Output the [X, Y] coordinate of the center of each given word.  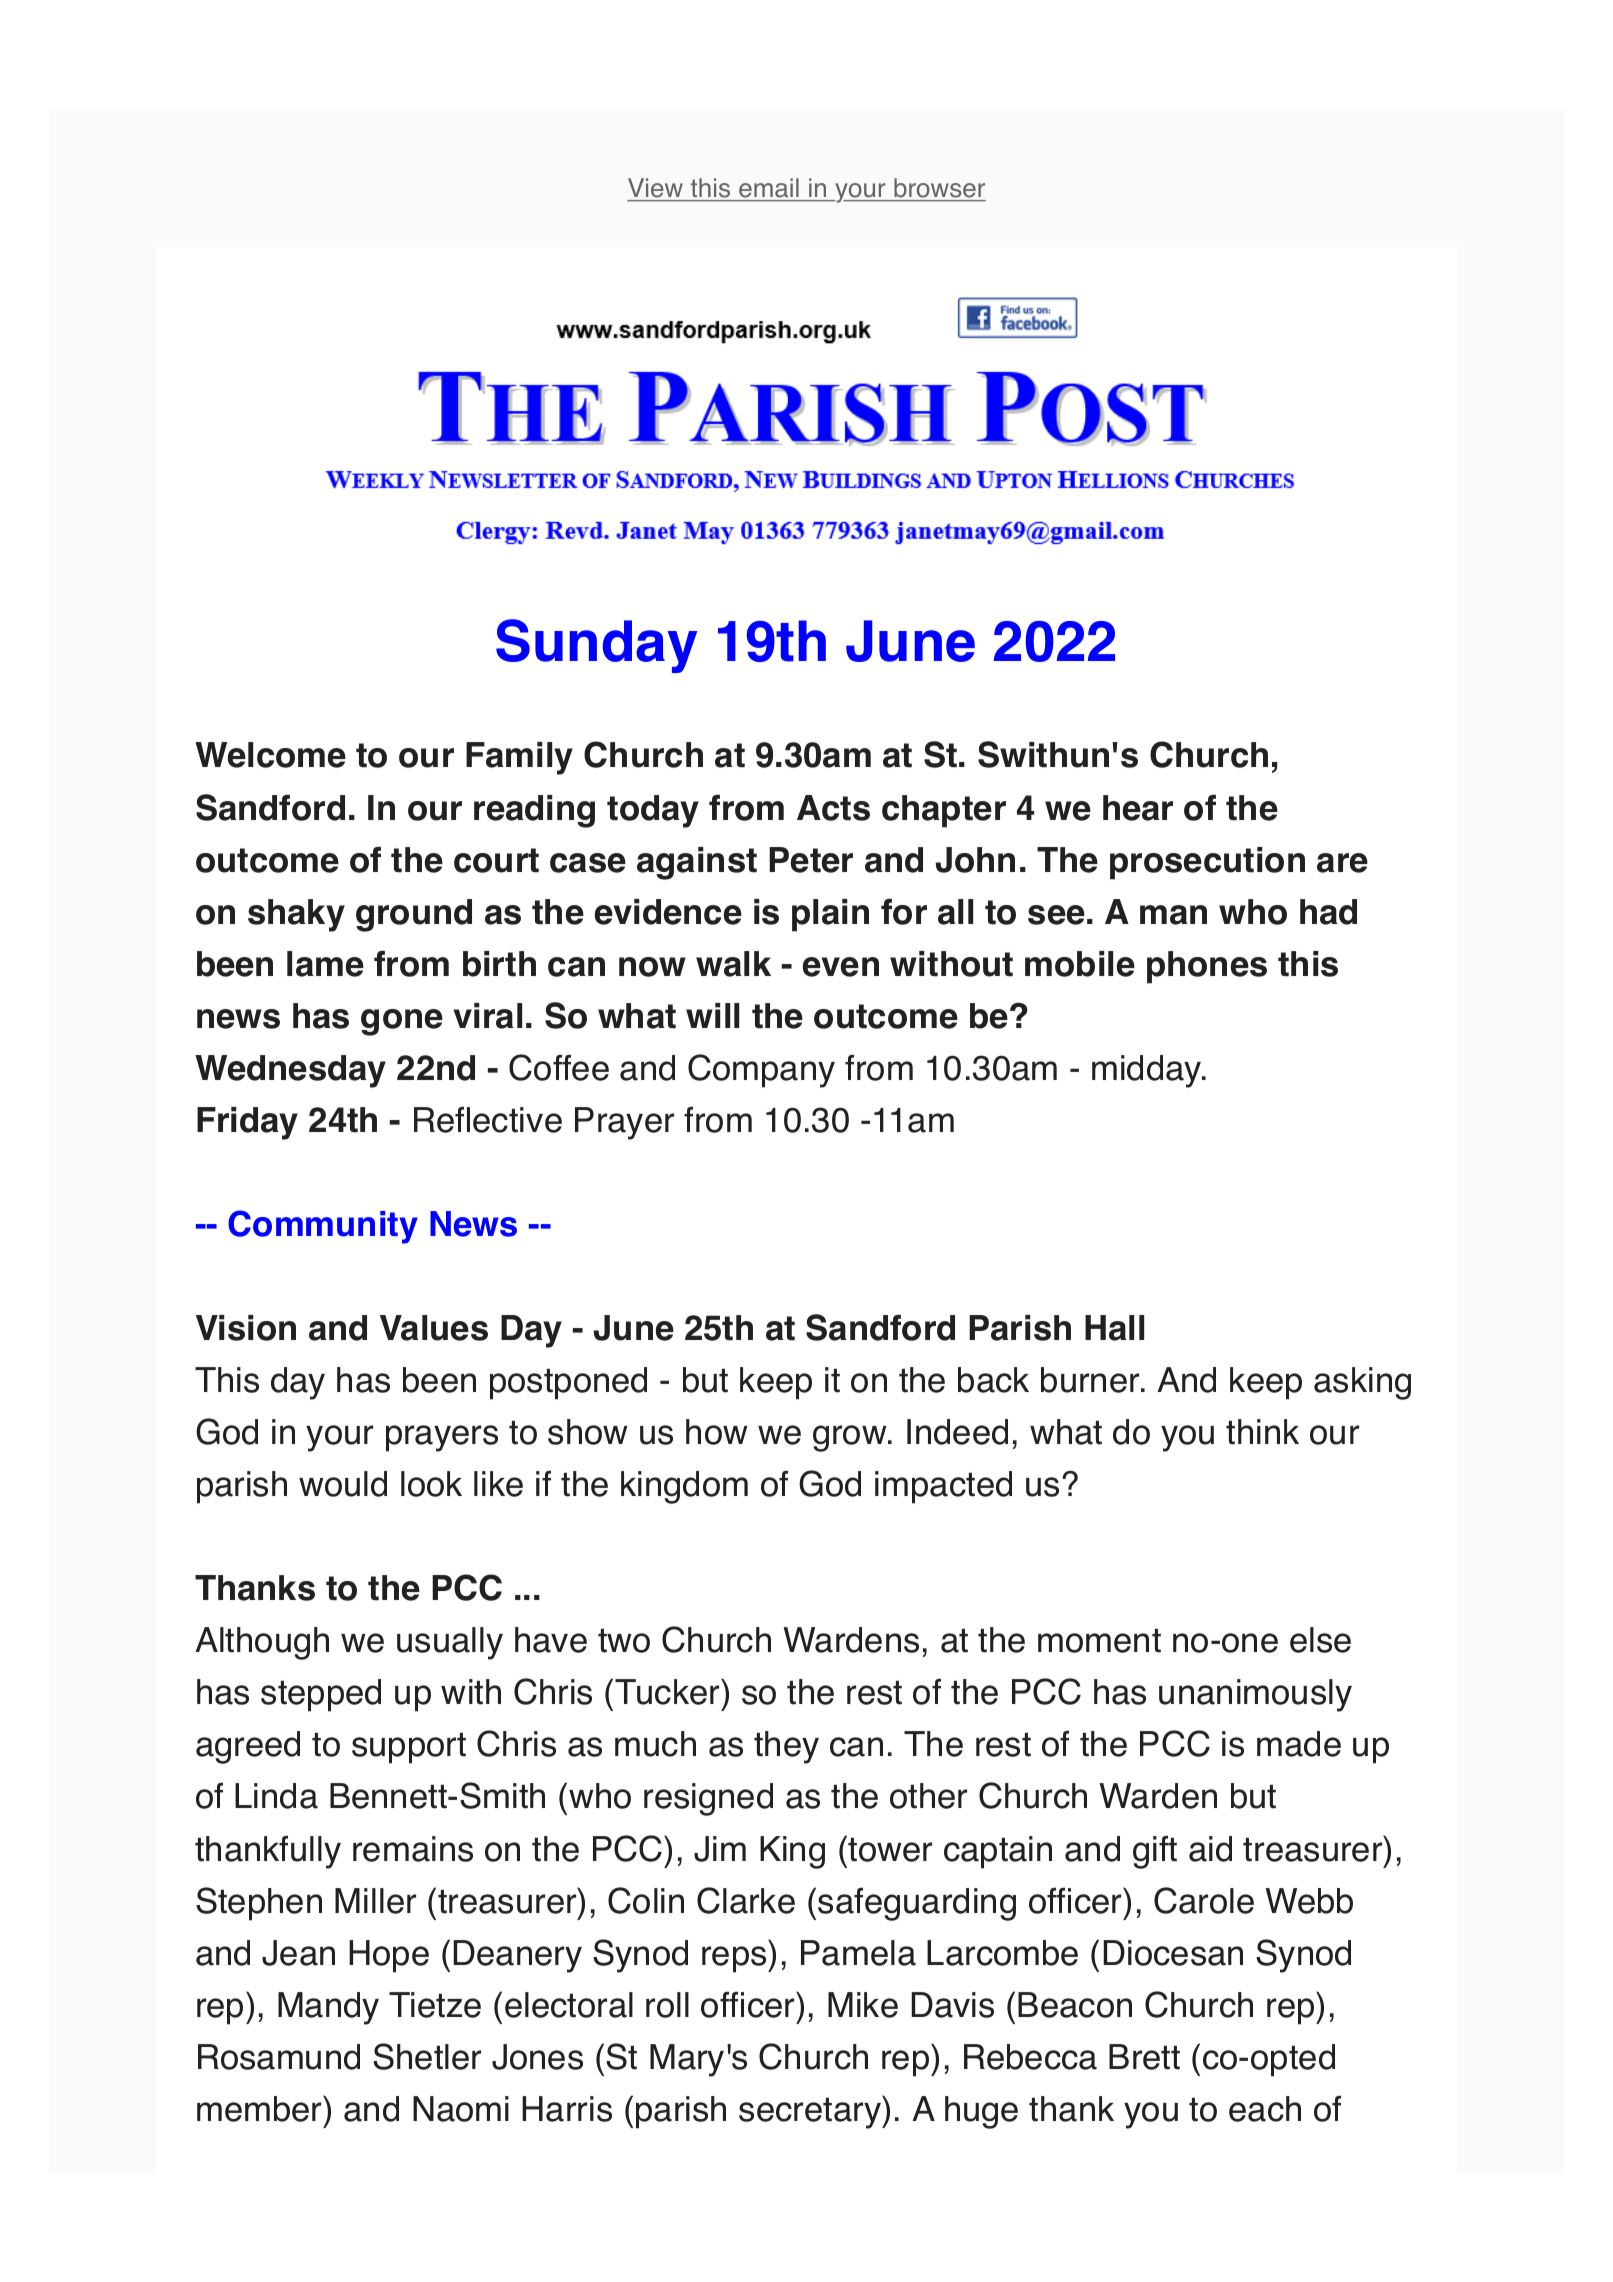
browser [939, 189]
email [769, 189]
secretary [811, 2112]
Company [761, 1071]
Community [323, 1227]
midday [1148, 1071]
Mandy [328, 2008]
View [656, 189]
